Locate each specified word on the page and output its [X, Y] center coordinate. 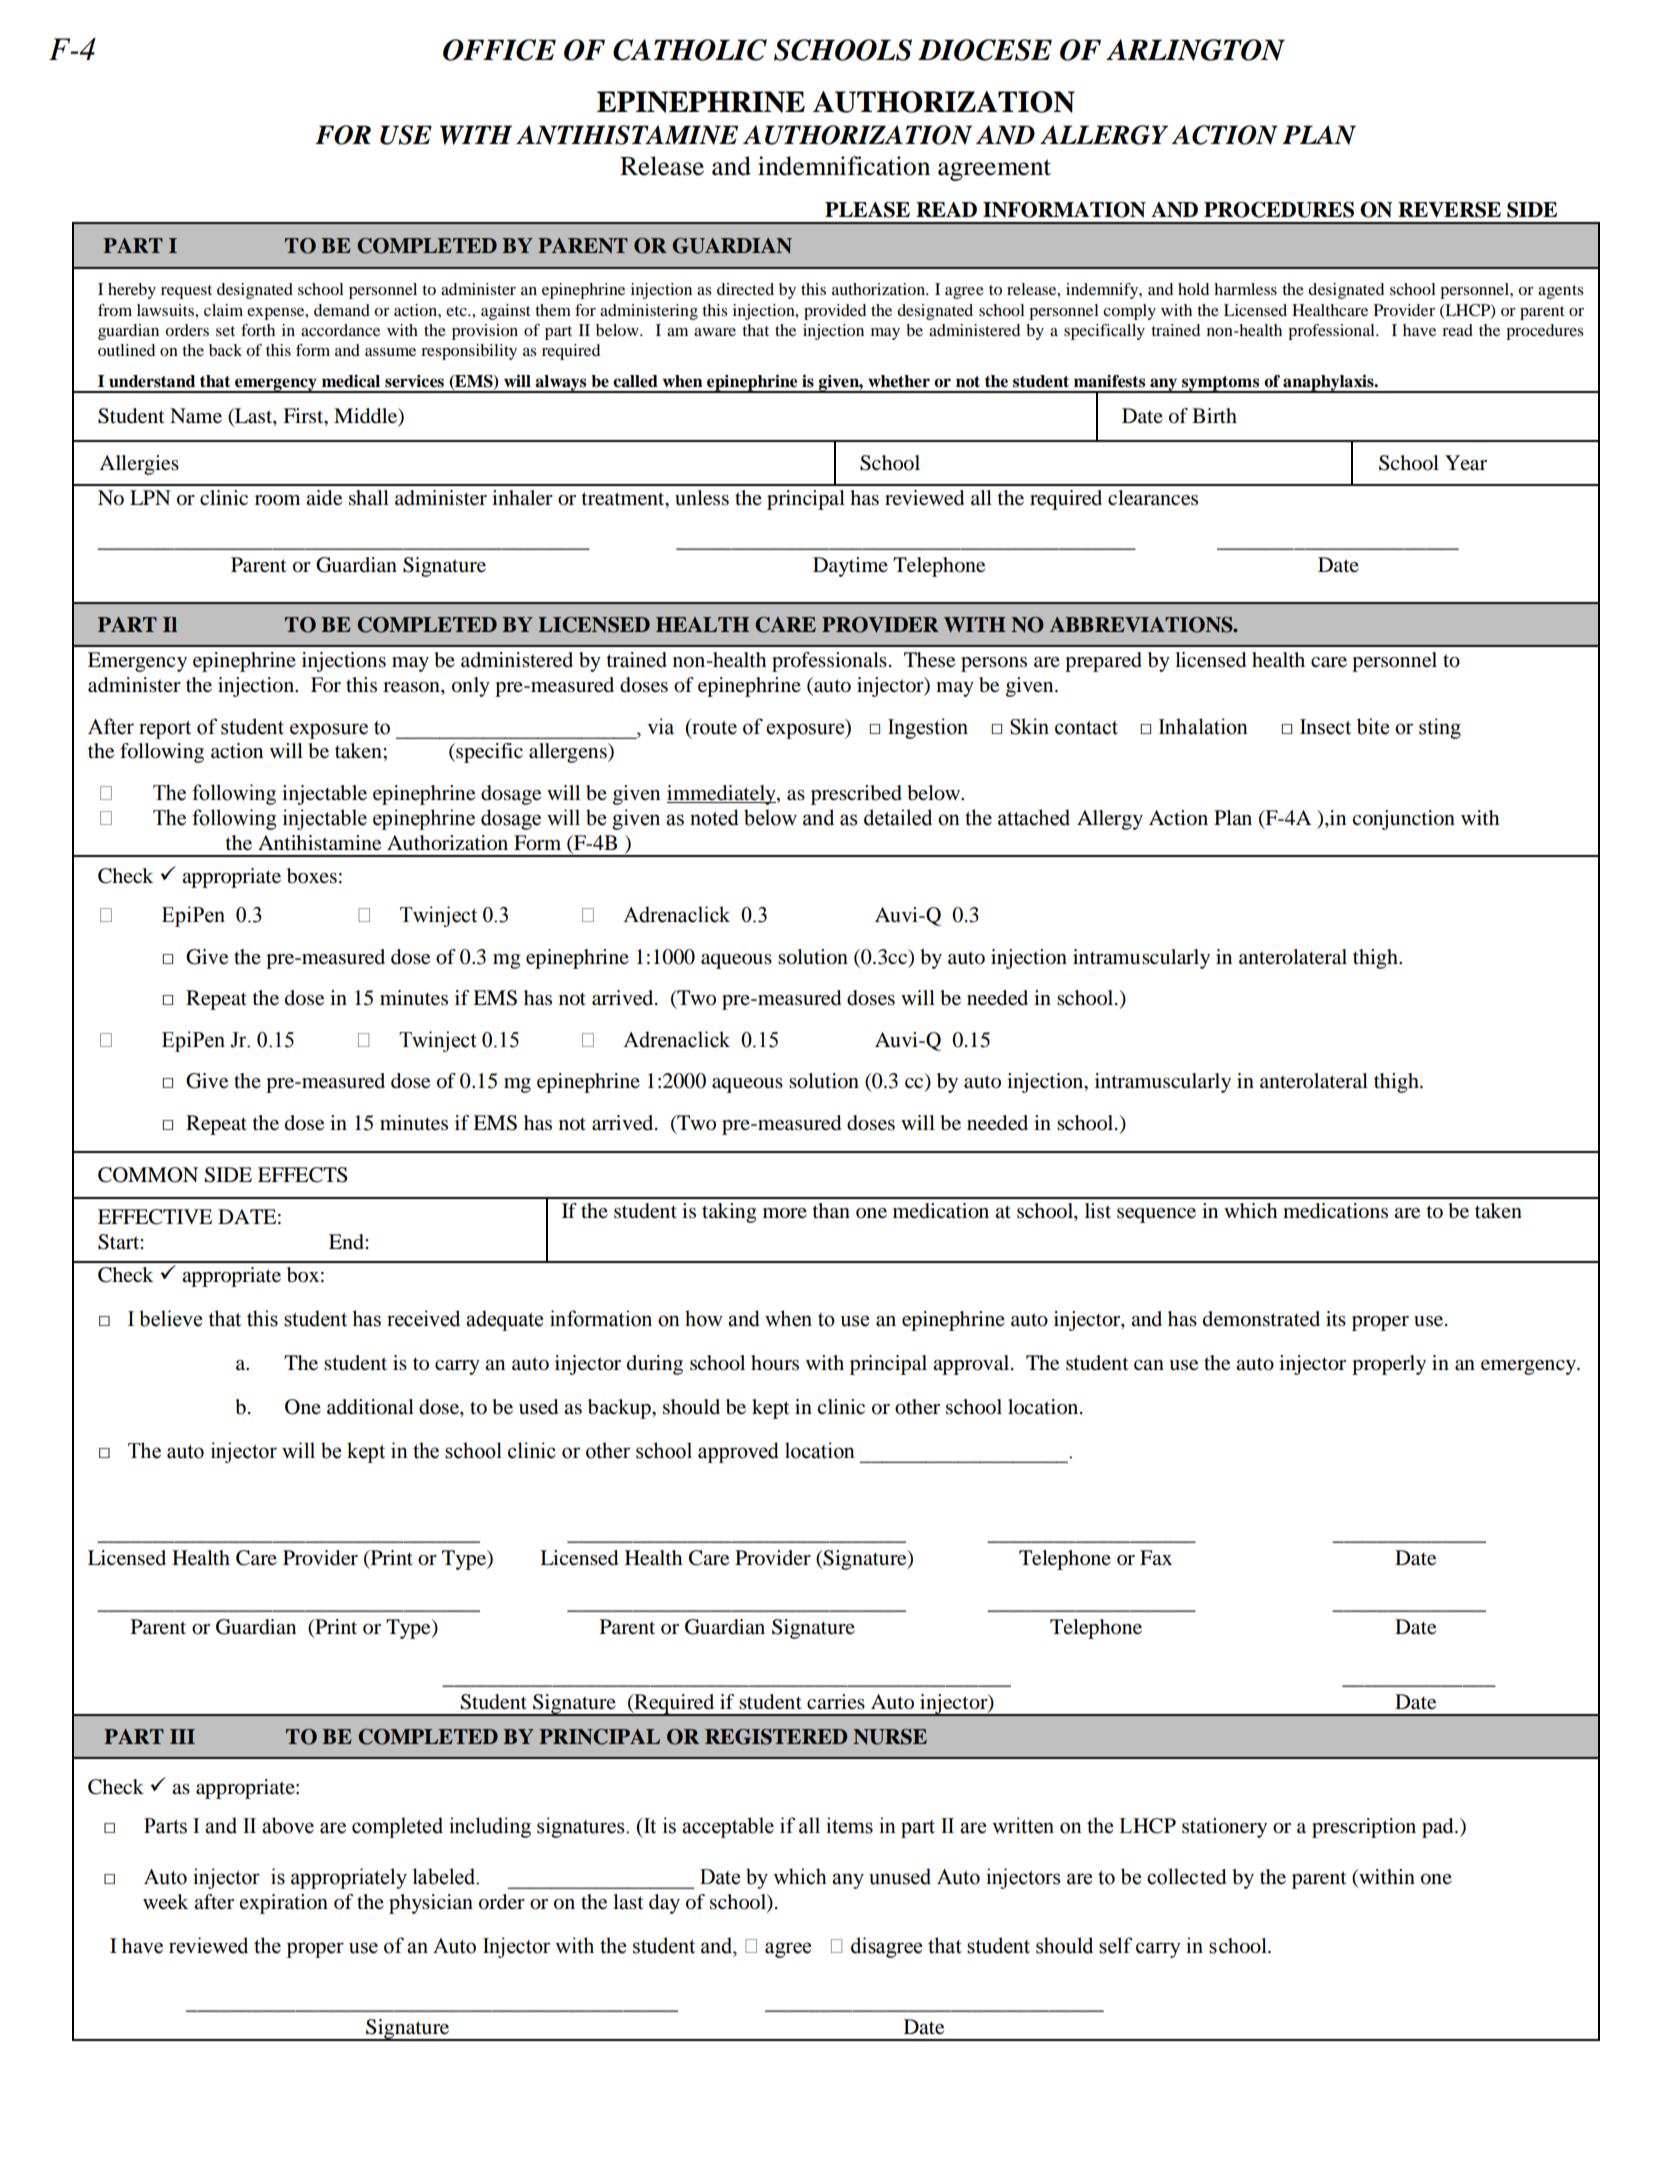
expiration [283, 1904]
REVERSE [1449, 210]
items [849, 1825]
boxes [312, 876]
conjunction [1403, 820]
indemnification [844, 166]
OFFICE [499, 50]
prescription [1364, 1828]
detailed [898, 817]
